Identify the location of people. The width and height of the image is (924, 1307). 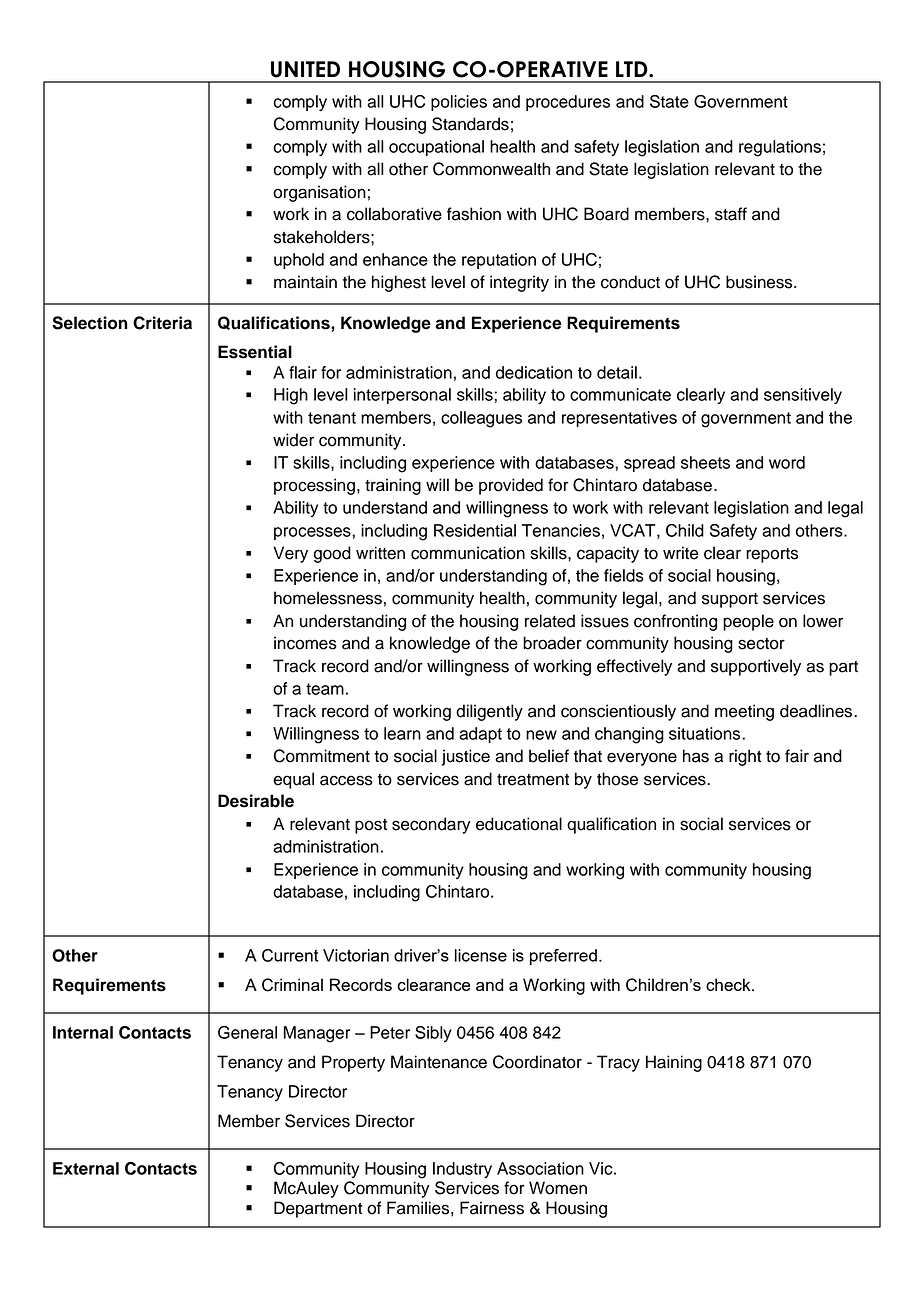
(748, 622).
